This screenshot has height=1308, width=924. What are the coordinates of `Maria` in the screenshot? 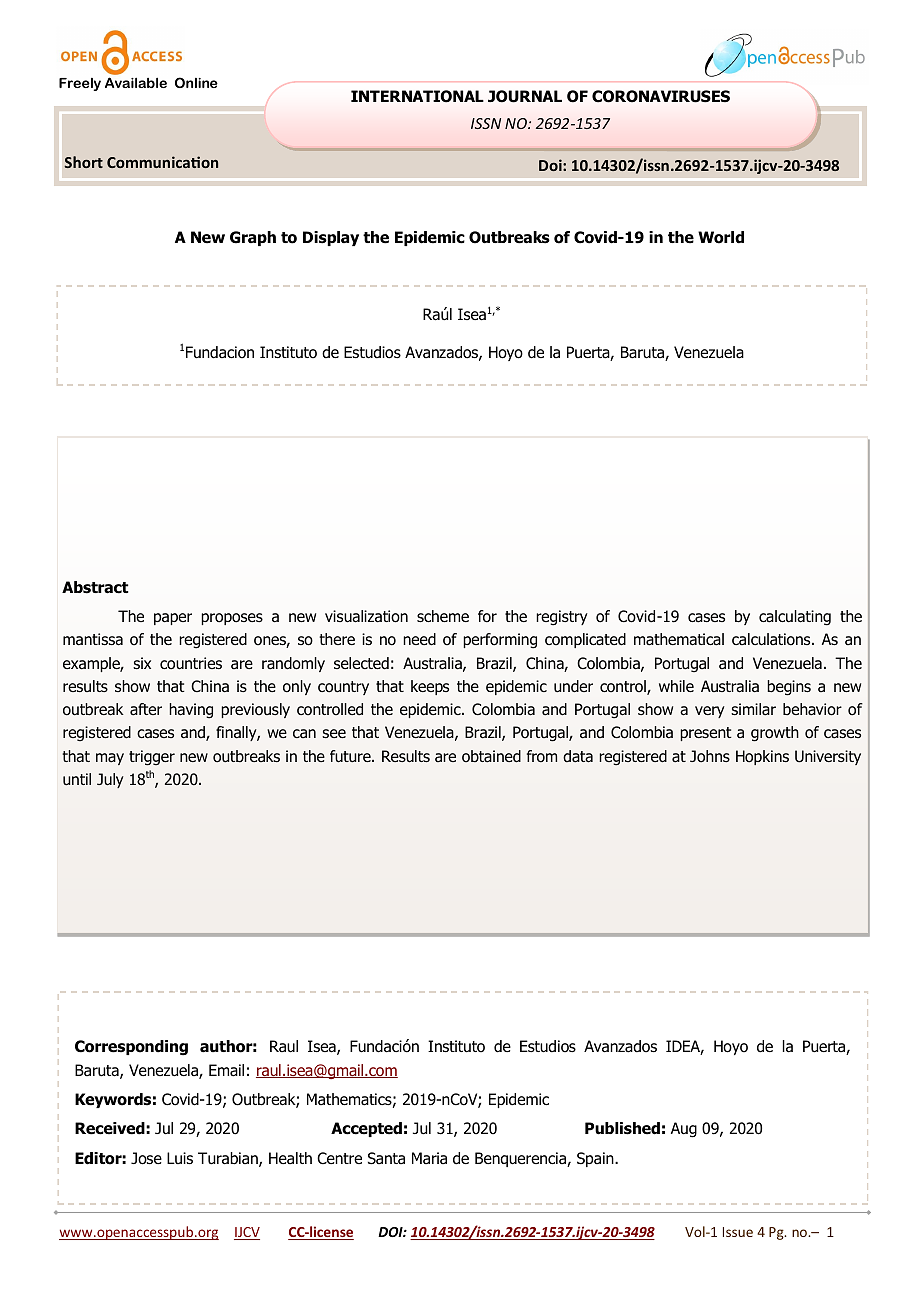 It's located at (429, 1158).
